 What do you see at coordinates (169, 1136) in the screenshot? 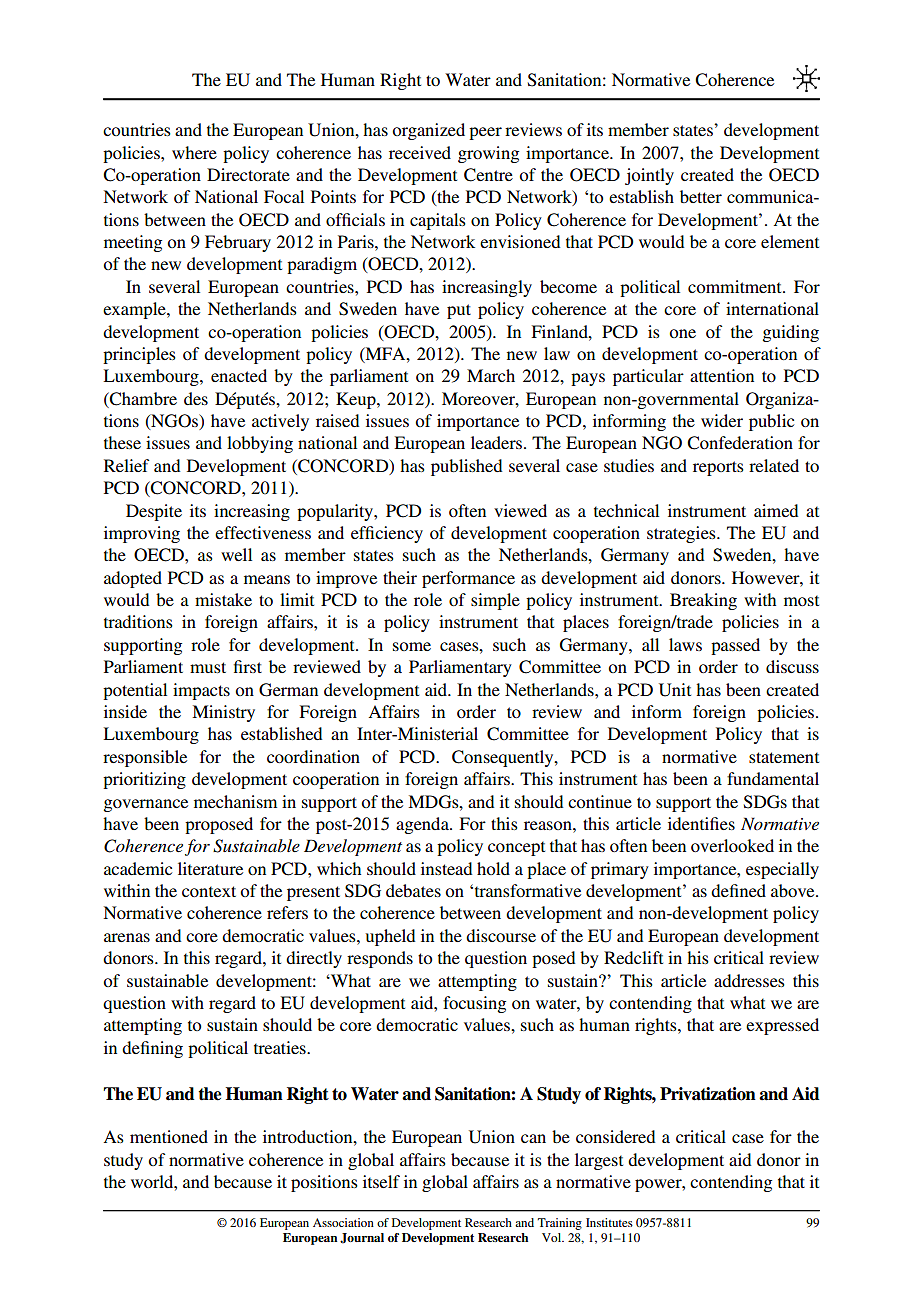
I see `mentioned` at bounding box center [169, 1136].
